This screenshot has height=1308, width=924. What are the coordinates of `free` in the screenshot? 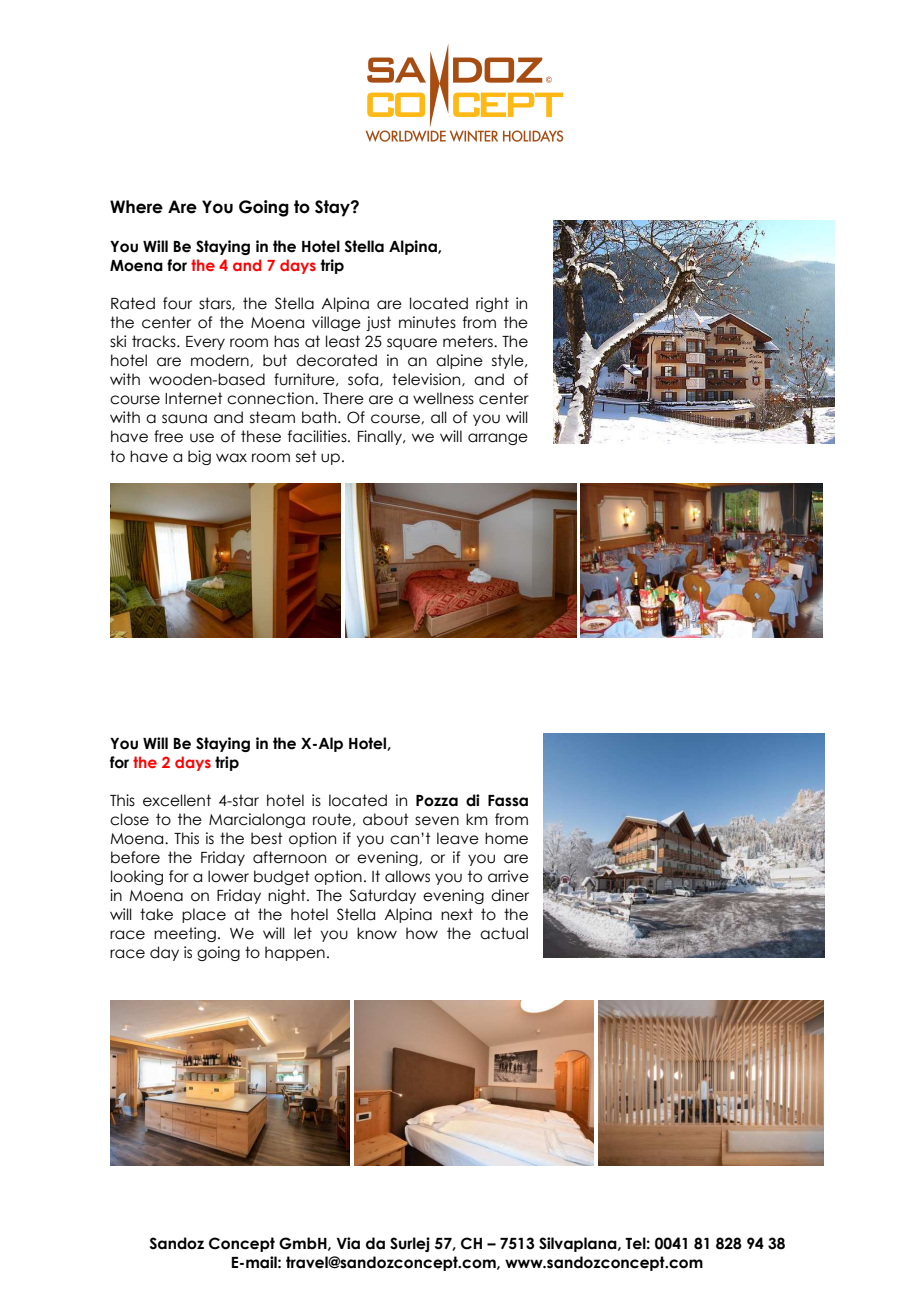 It's located at (168, 436).
